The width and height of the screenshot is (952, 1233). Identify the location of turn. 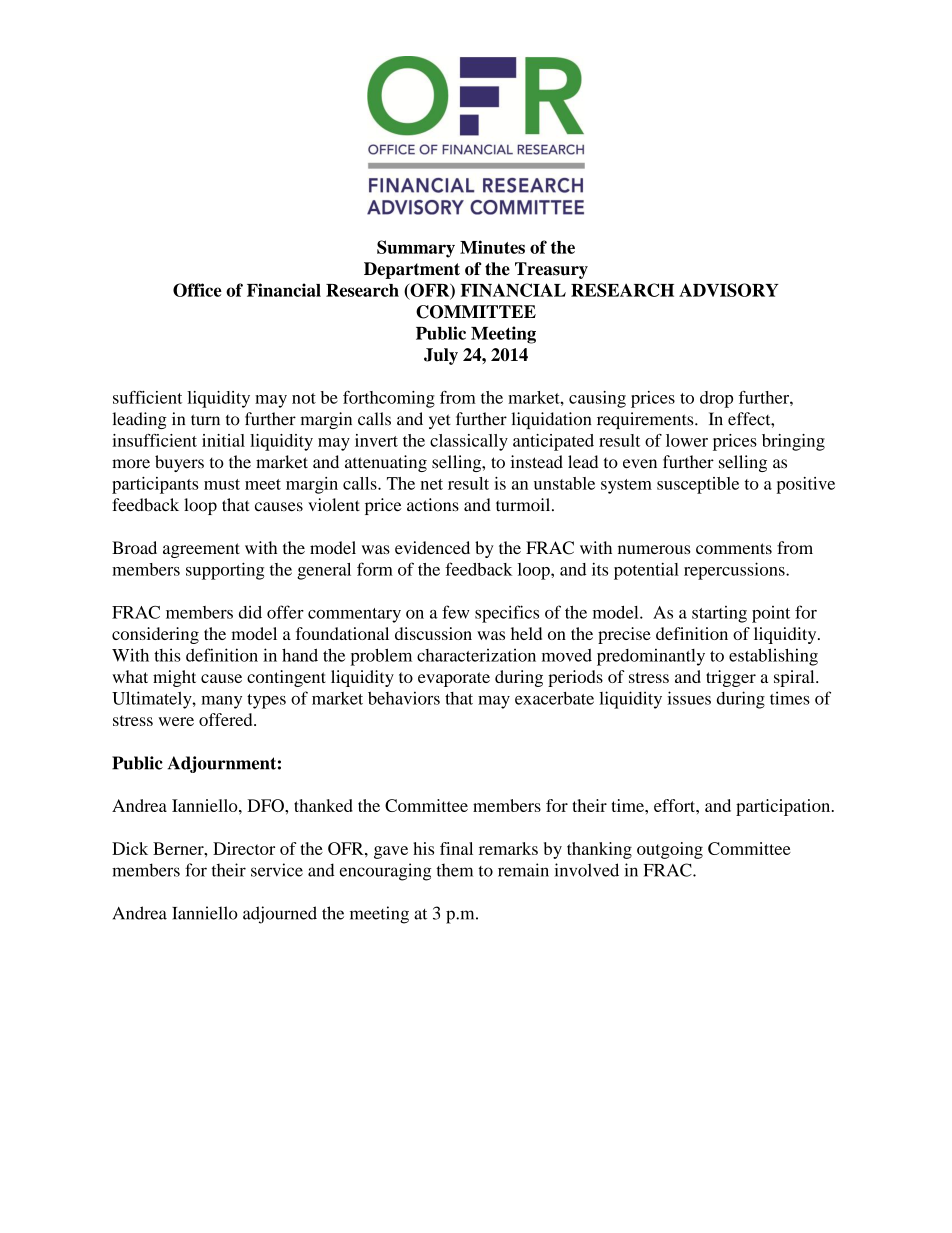
(205, 420).
